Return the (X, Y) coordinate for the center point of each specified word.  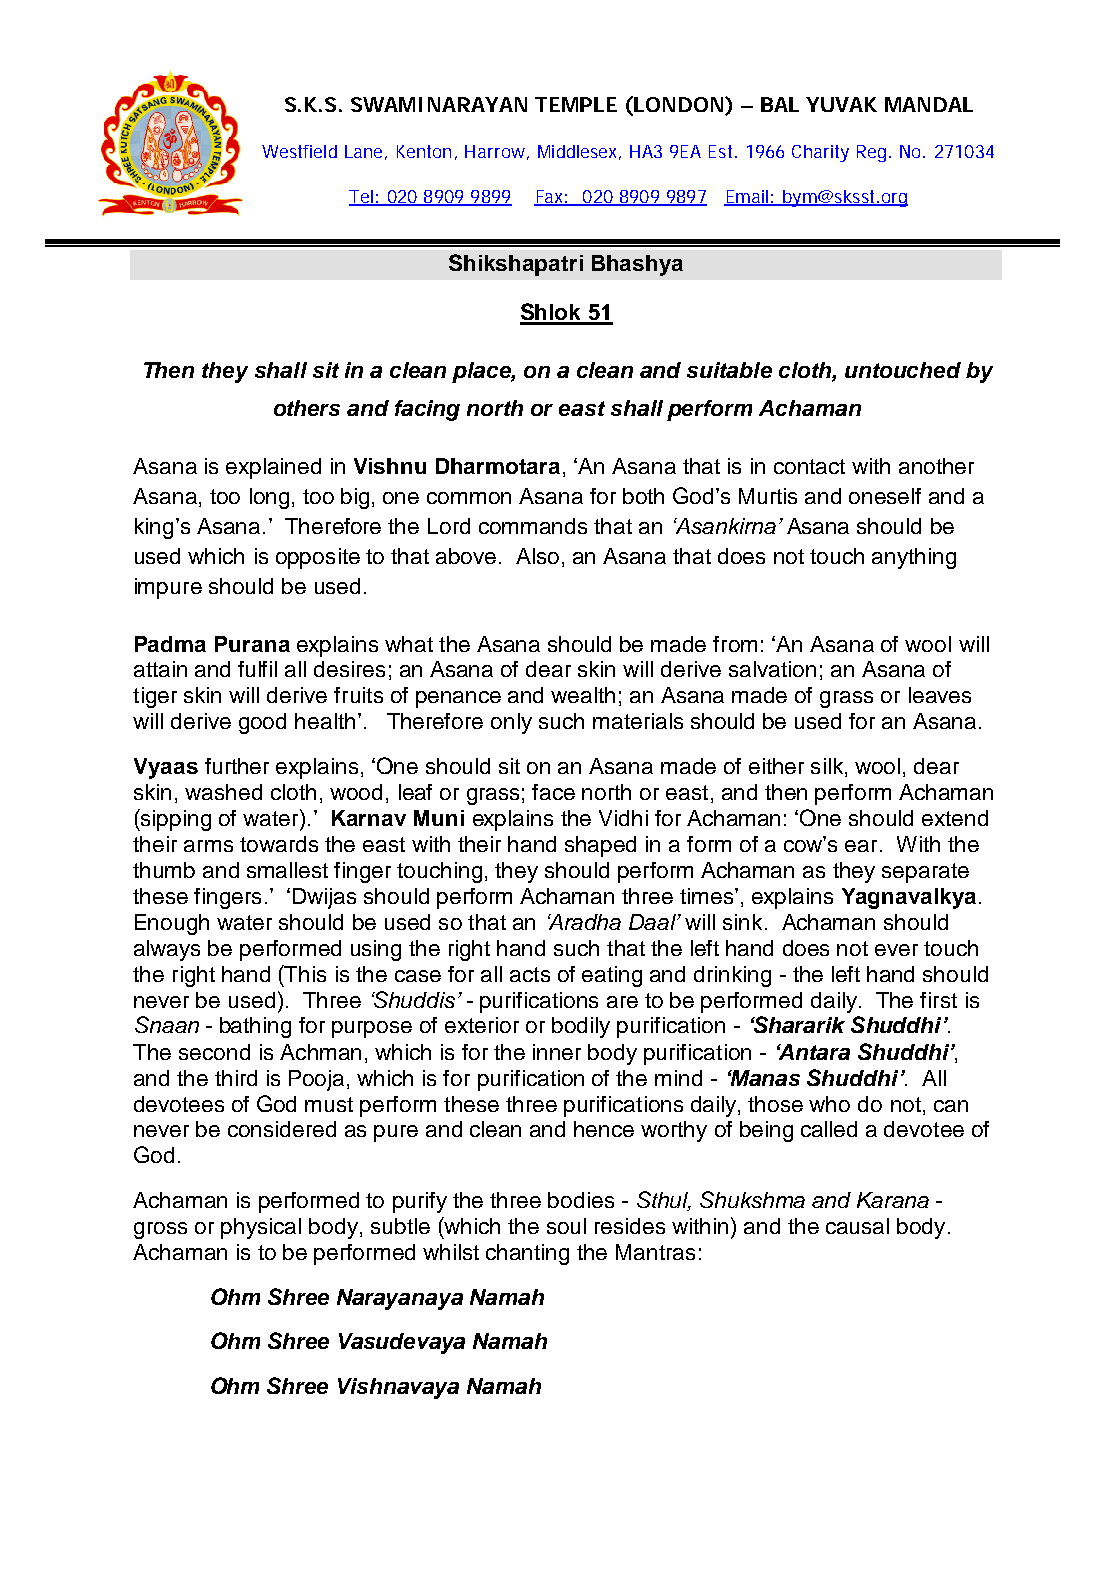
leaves (940, 695)
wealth (583, 695)
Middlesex (579, 152)
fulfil (257, 669)
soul (566, 1226)
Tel (362, 197)
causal (857, 1226)
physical (261, 1228)
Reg (871, 153)
